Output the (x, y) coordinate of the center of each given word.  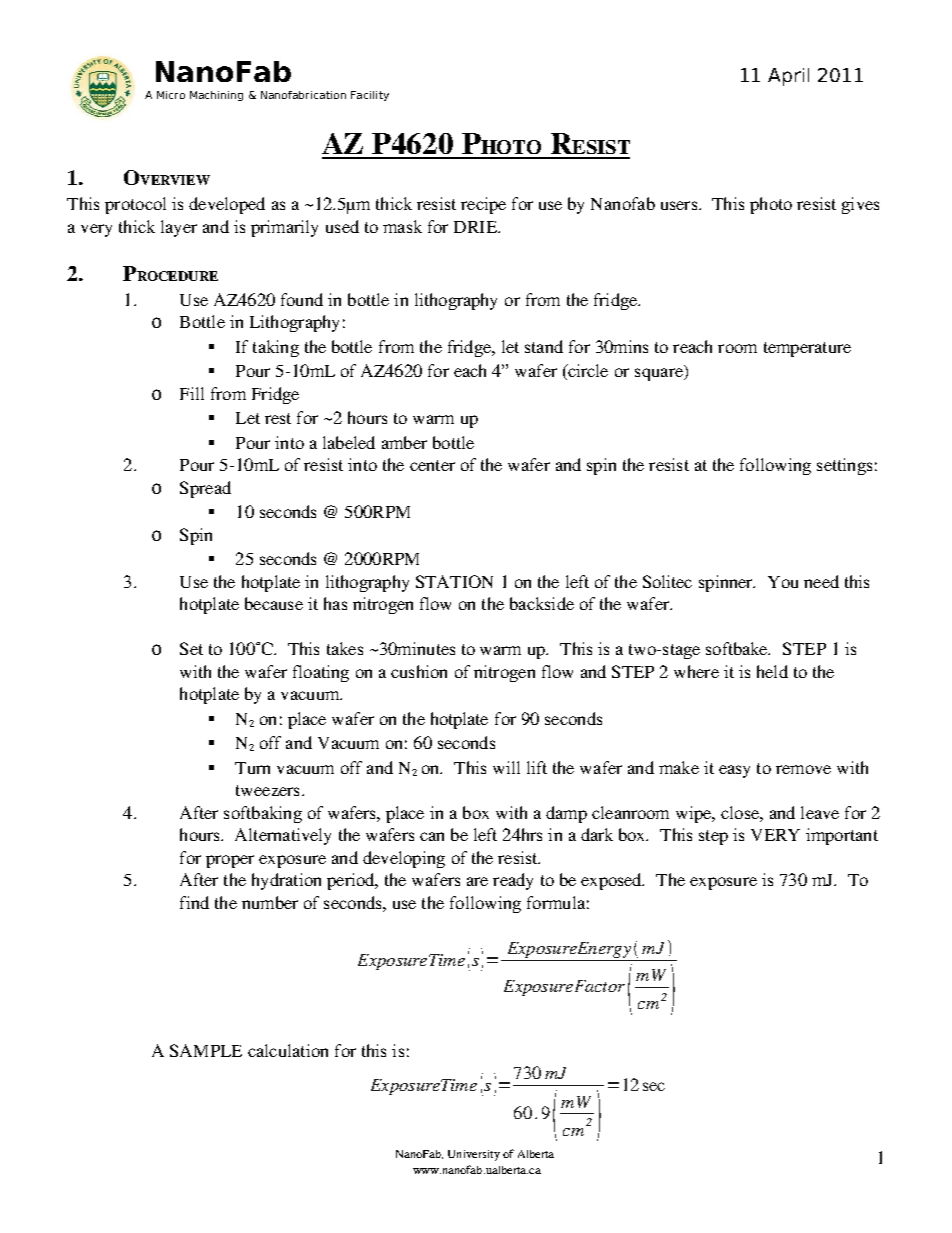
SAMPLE (206, 1050)
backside (542, 603)
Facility (370, 96)
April (788, 77)
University (474, 1155)
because (274, 603)
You (783, 582)
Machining (216, 96)
